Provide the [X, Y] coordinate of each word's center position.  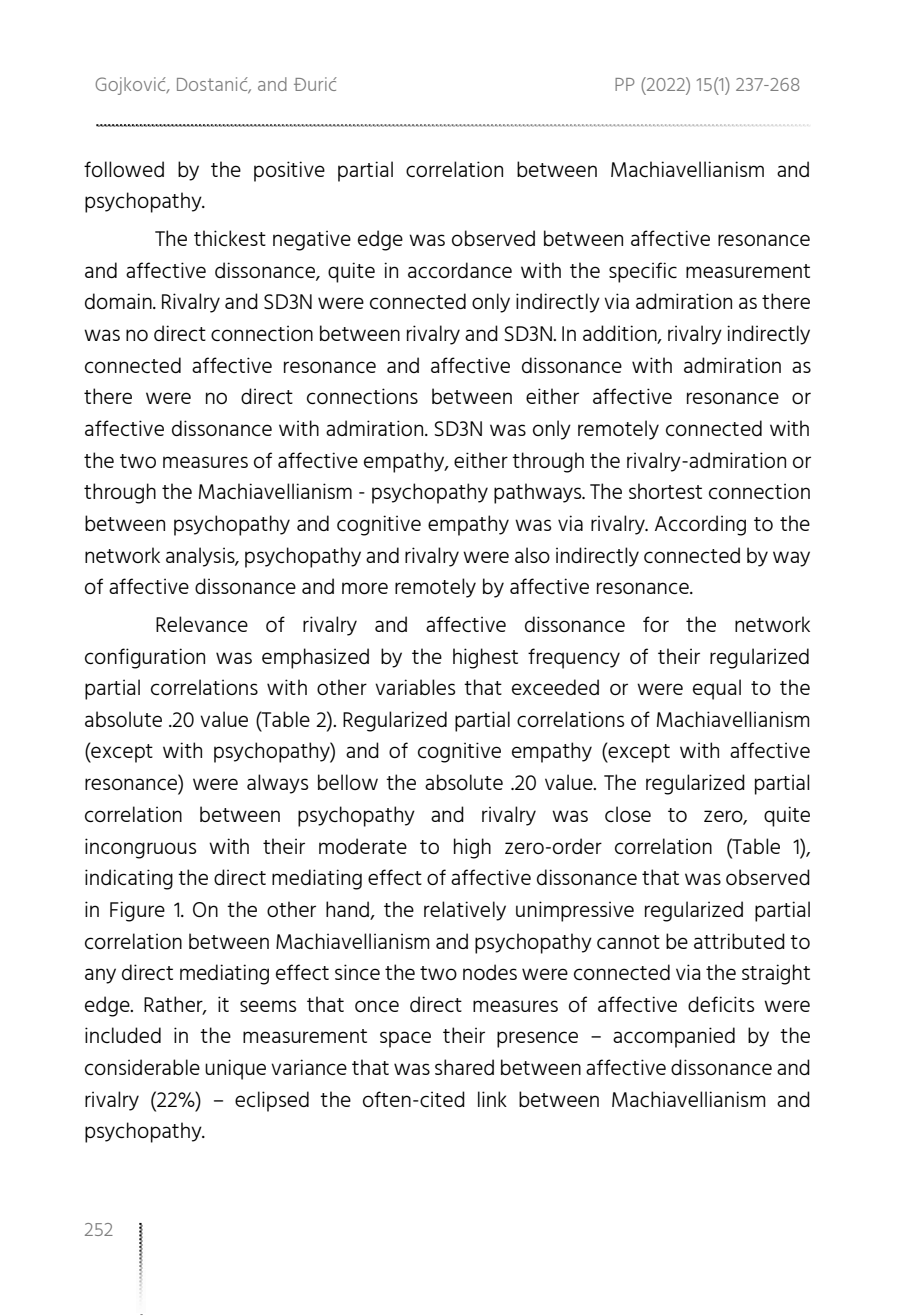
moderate [363, 846]
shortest [665, 491]
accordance [460, 270]
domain [119, 301]
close [628, 814]
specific [643, 272]
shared [464, 1067]
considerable [142, 1067]
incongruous [140, 848]
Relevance [202, 624]
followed [124, 169]
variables [415, 687]
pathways [539, 493]
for [656, 624]
